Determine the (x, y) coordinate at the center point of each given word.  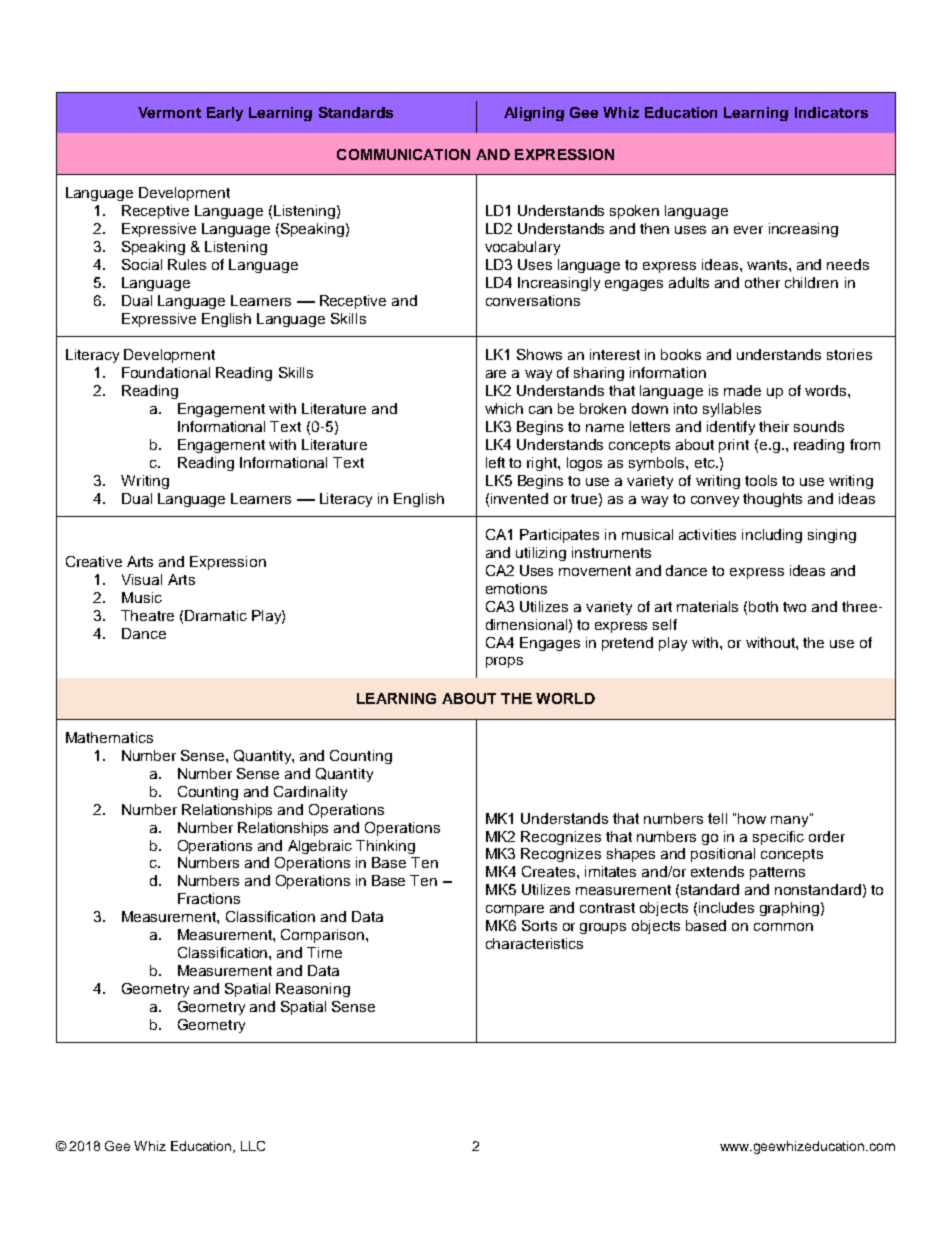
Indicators (831, 112)
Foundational (166, 372)
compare (515, 910)
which (504, 408)
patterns (777, 873)
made (742, 390)
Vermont (169, 112)
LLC (253, 1146)
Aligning (534, 114)
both (763, 606)
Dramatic (216, 615)
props (504, 662)
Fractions (209, 898)
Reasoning (313, 990)
